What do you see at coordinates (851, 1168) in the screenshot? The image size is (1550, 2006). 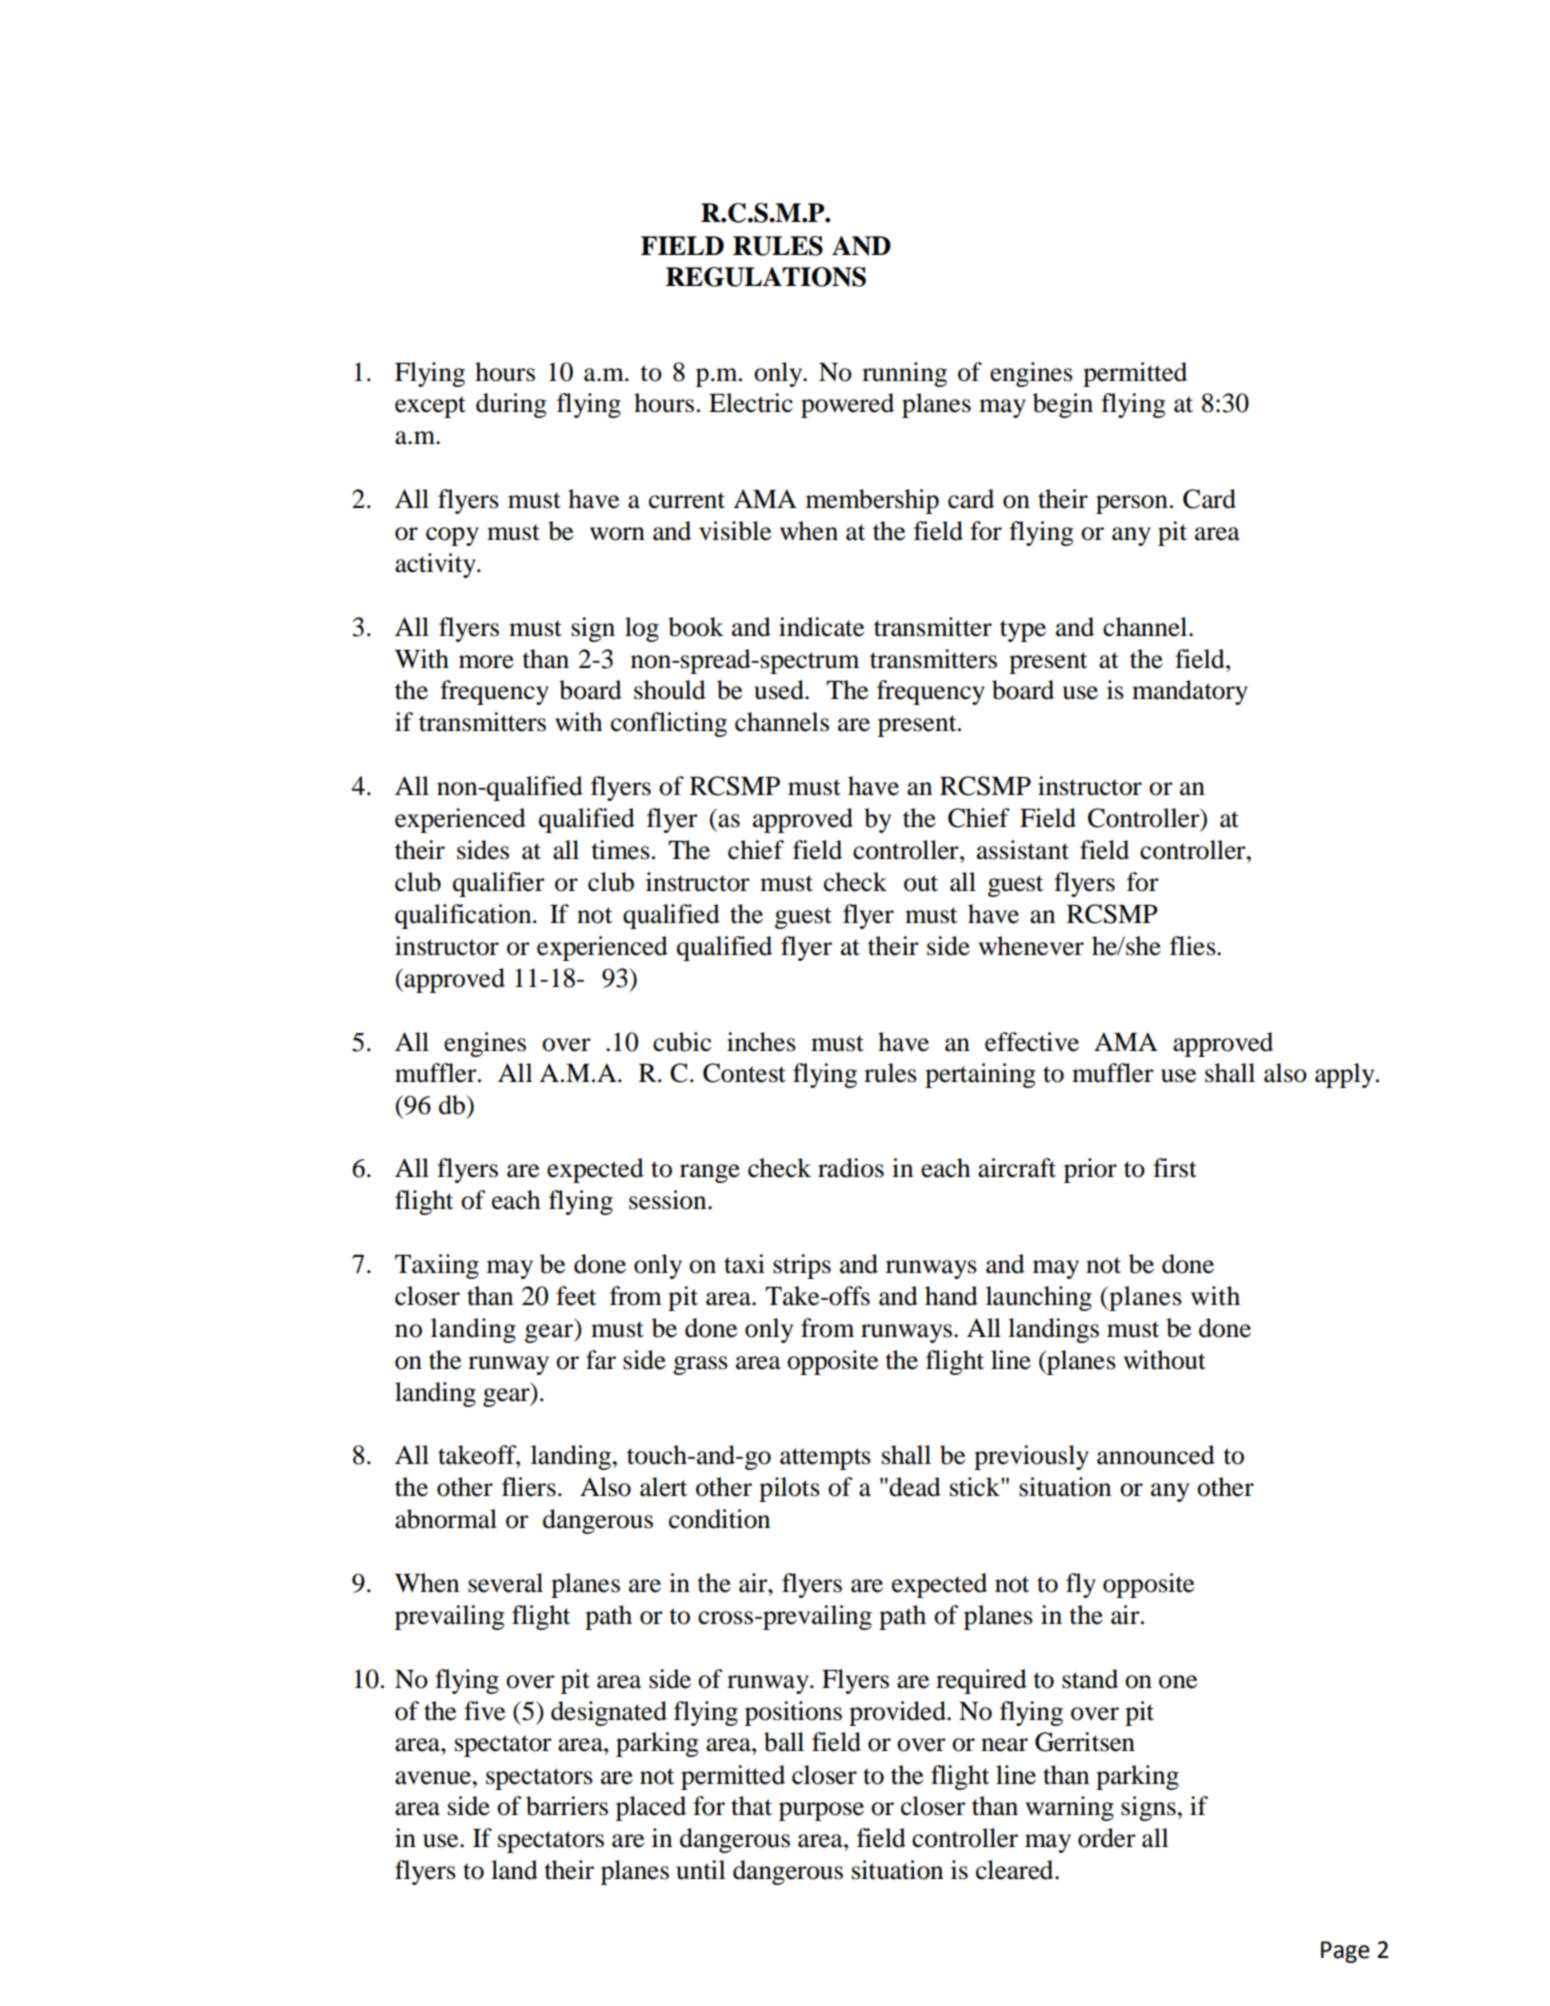 I see `radios` at bounding box center [851, 1168].
